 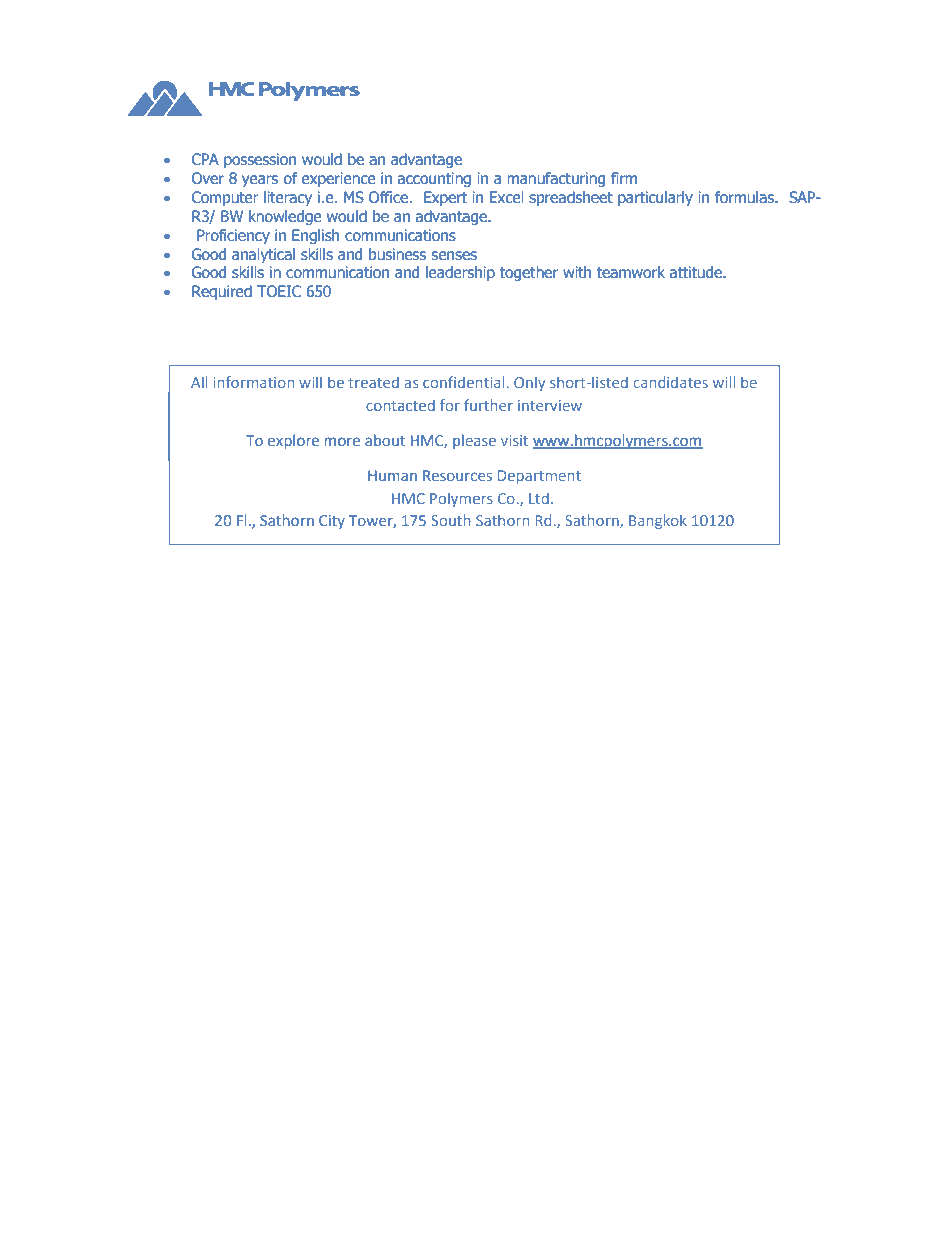 What do you see at coordinates (624, 178) in the page?
I see `firm` at bounding box center [624, 178].
